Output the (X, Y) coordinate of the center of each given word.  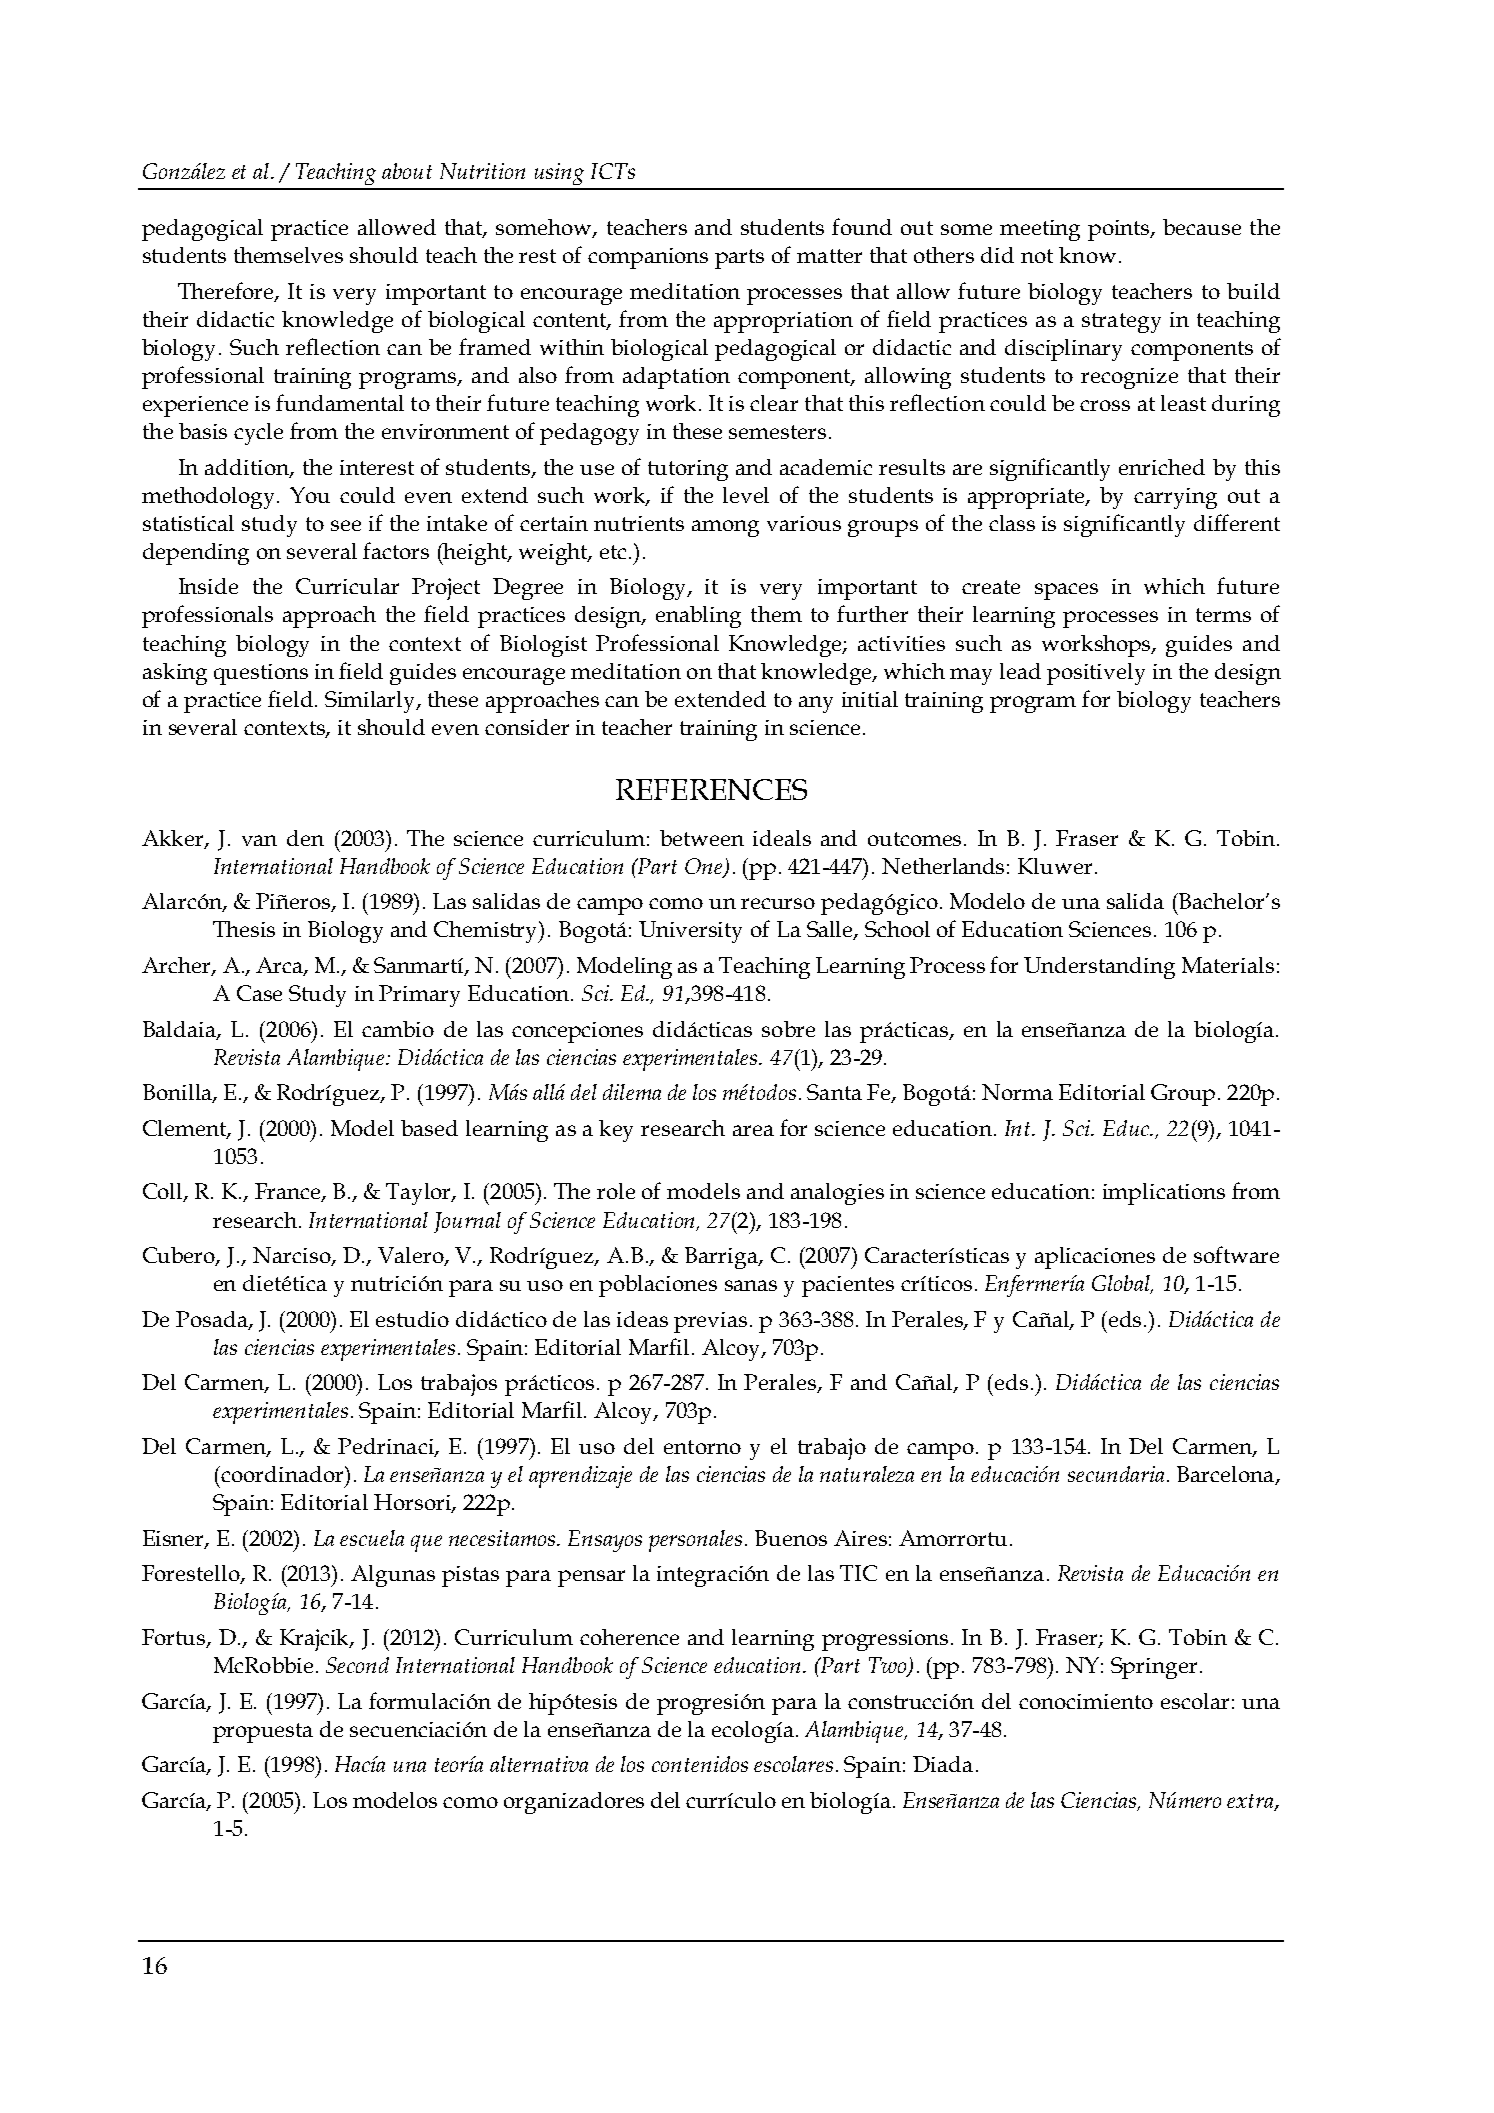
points (1120, 230)
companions (648, 258)
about (407, 171)
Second (357, 1665)
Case (259, 993)
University (690, 932)
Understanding (1099, 968)
